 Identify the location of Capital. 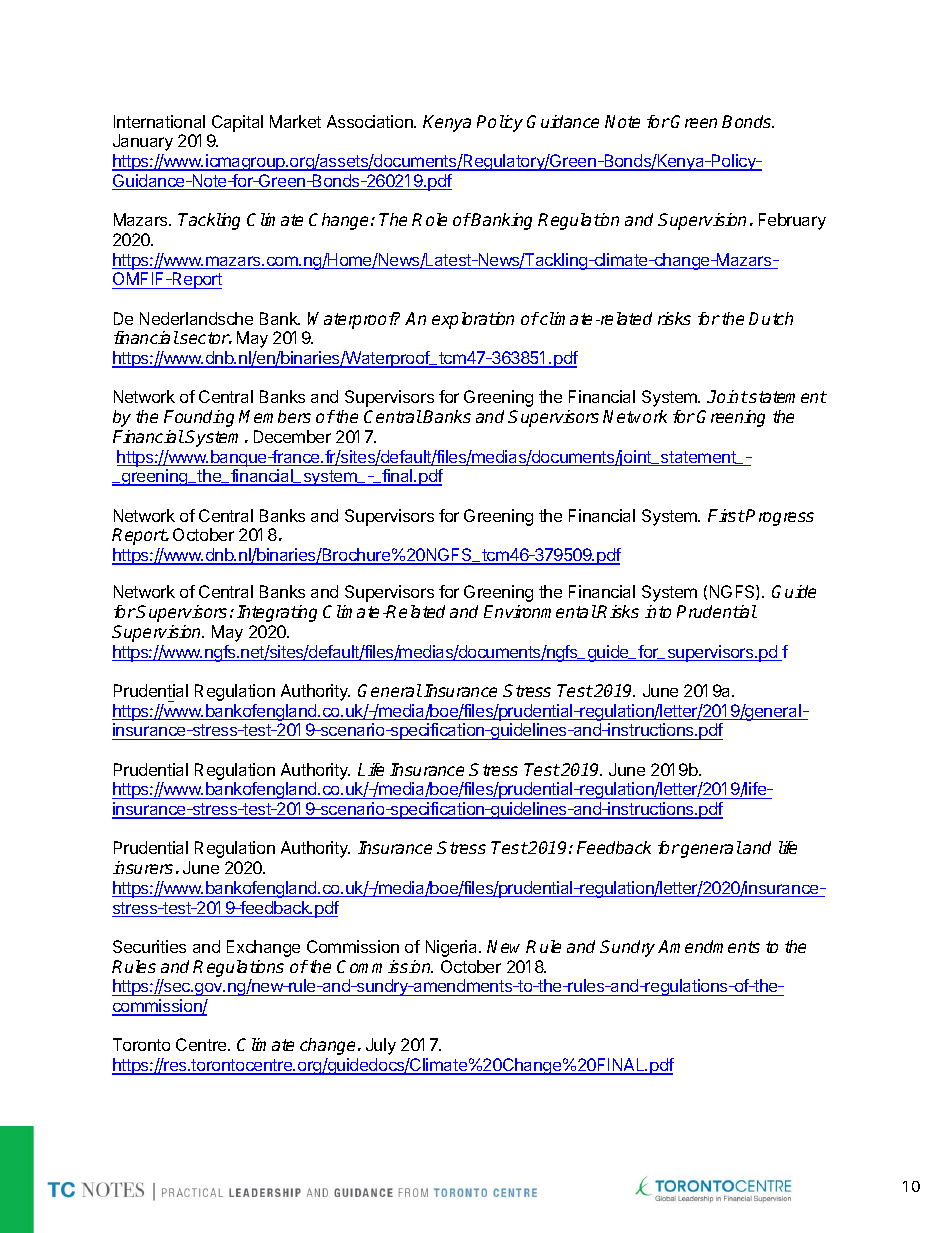
(237, 123).
